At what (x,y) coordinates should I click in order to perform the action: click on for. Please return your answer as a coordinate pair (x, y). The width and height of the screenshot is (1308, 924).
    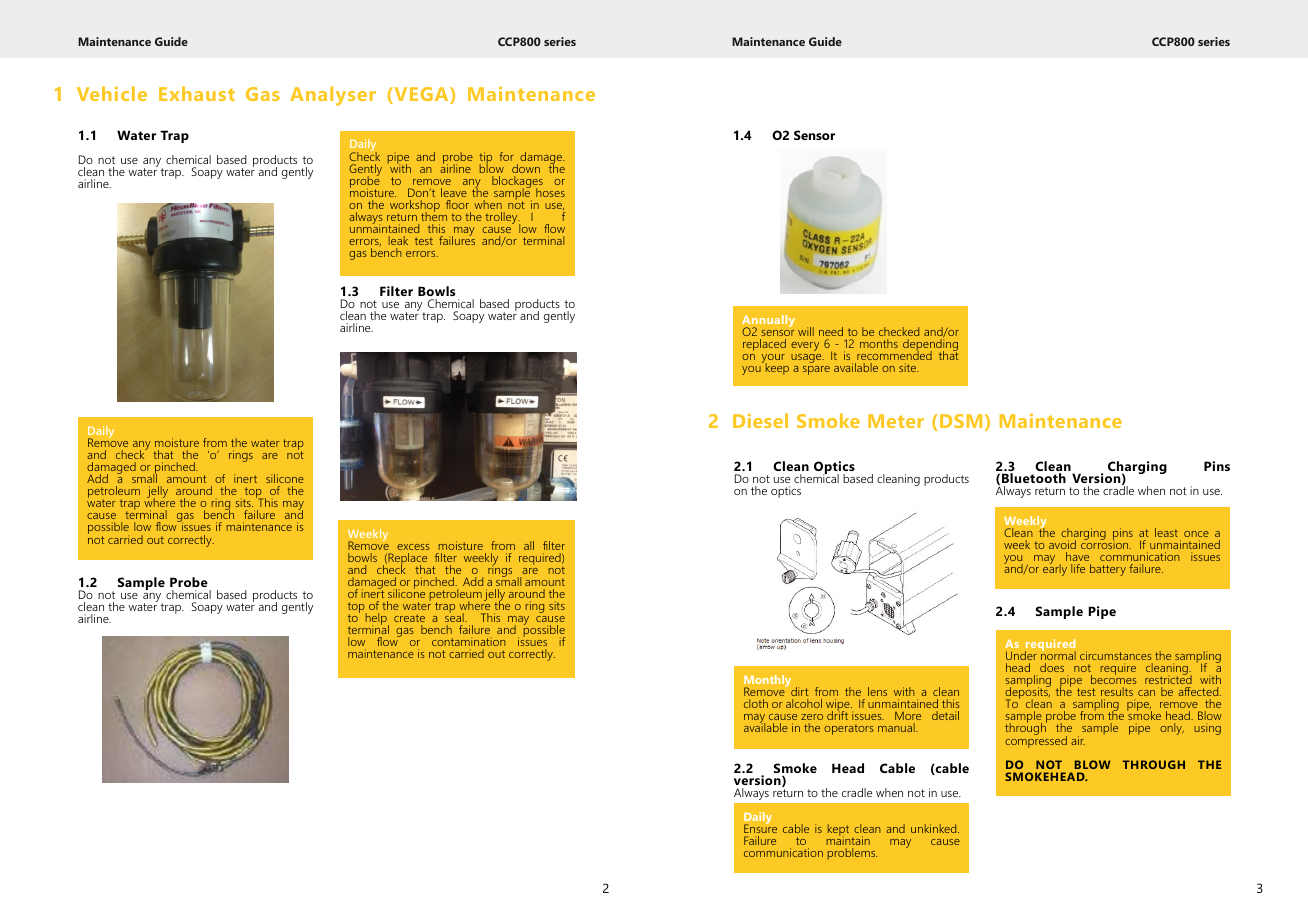
    Looking at the image, I should click on (506, 156).
